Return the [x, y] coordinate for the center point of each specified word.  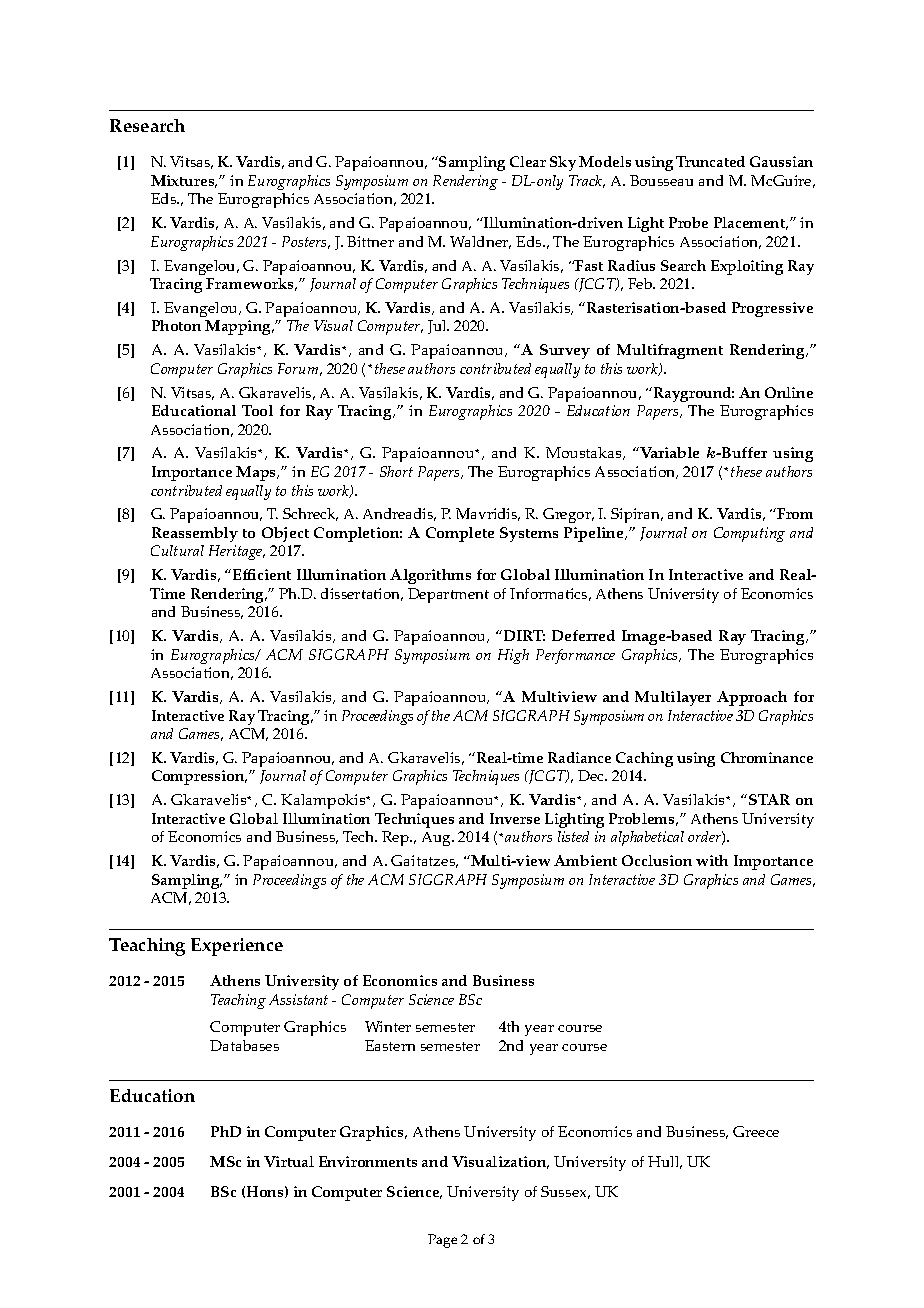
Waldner [480, 242]
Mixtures [184, 181]
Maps [257, 473]
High [513, 656]
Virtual [289, 1161]
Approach [752, 698]
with [712, 860]
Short [396, 471]
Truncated [710, 161]
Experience [237, 947]
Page [442, 1241]
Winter [388, 1026]
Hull [665, 1162]
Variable [668, 452]
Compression [199, 777]
